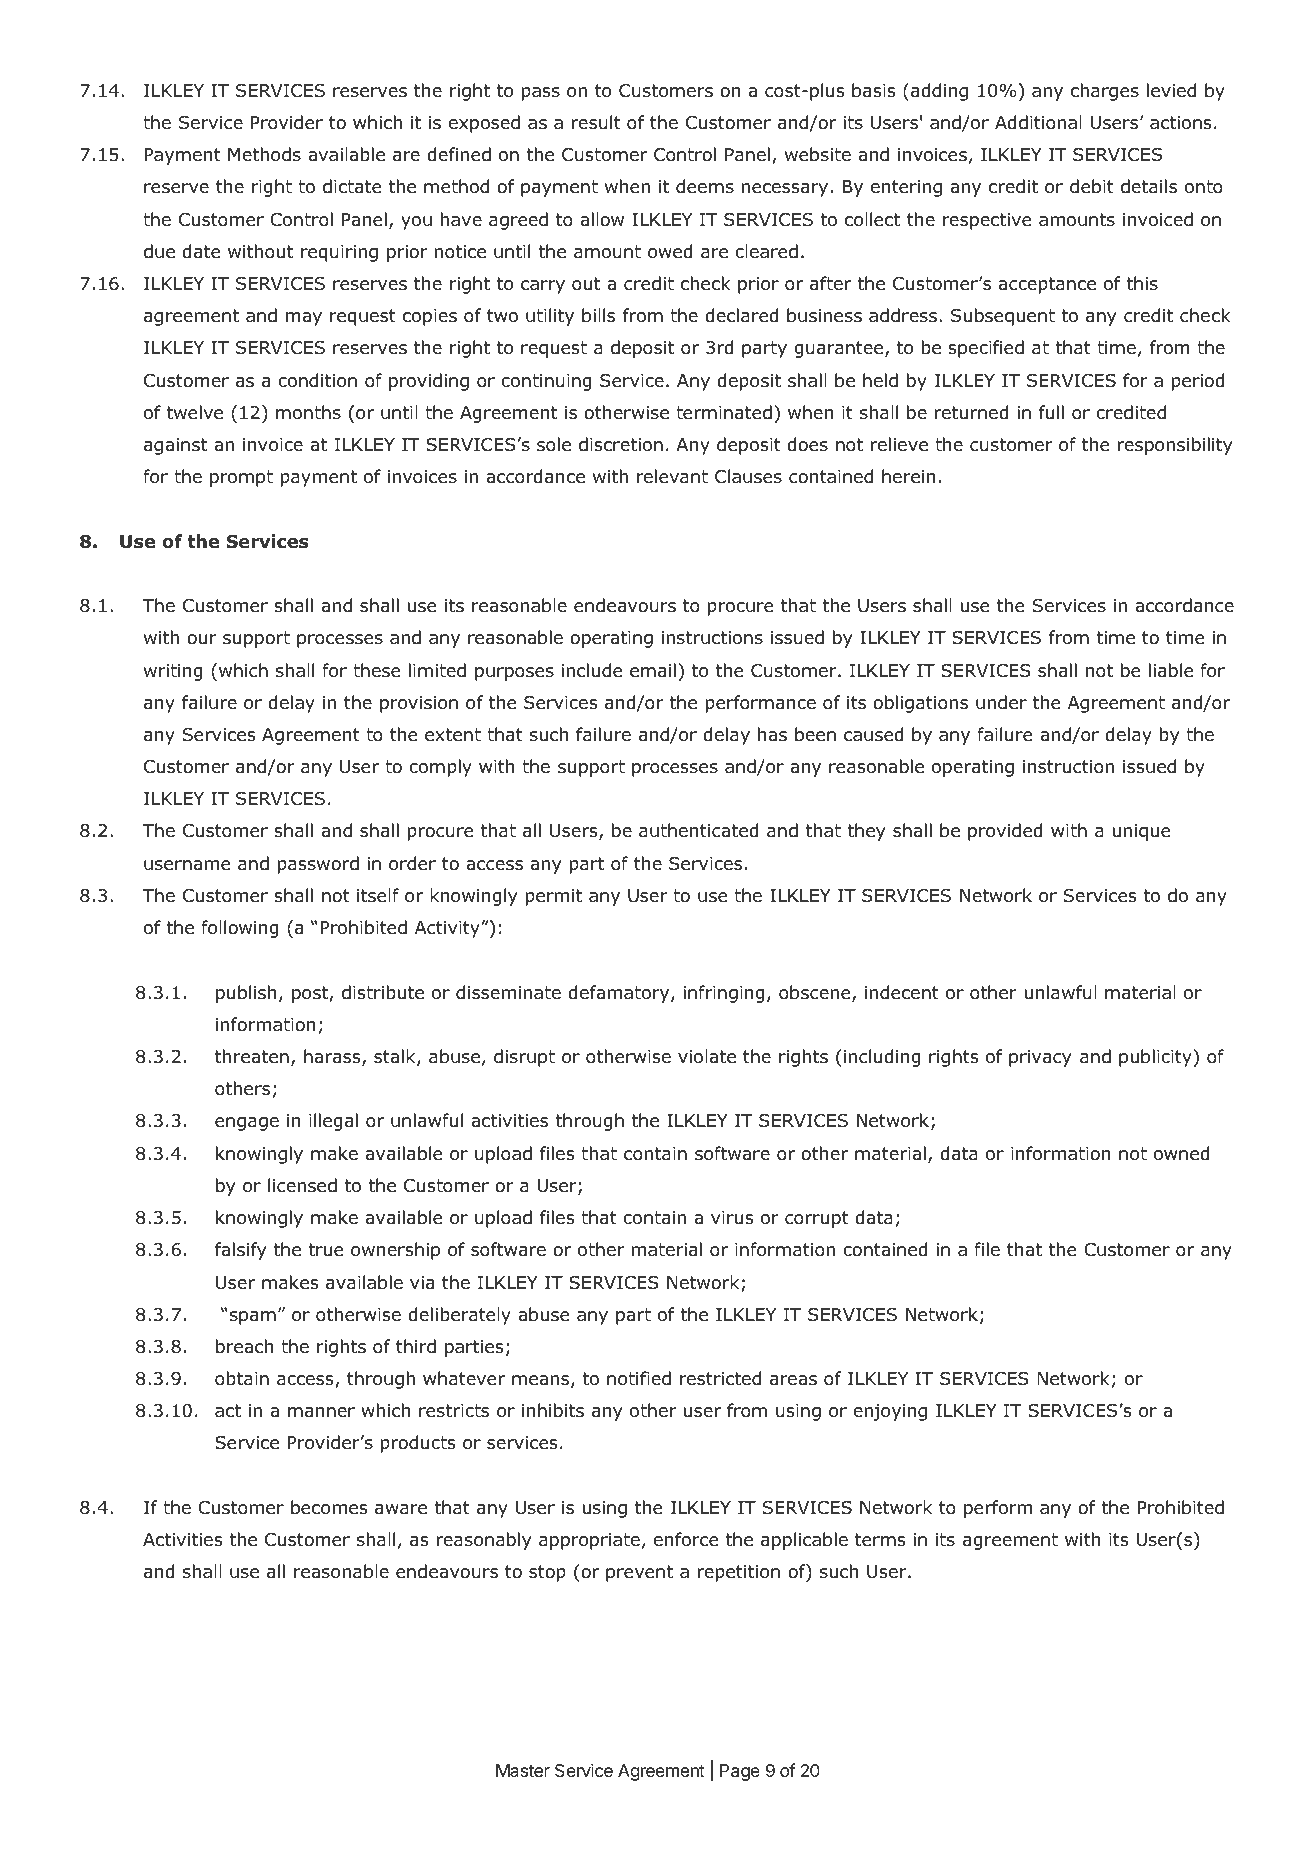  I want to click on these, so click(377, 670).
